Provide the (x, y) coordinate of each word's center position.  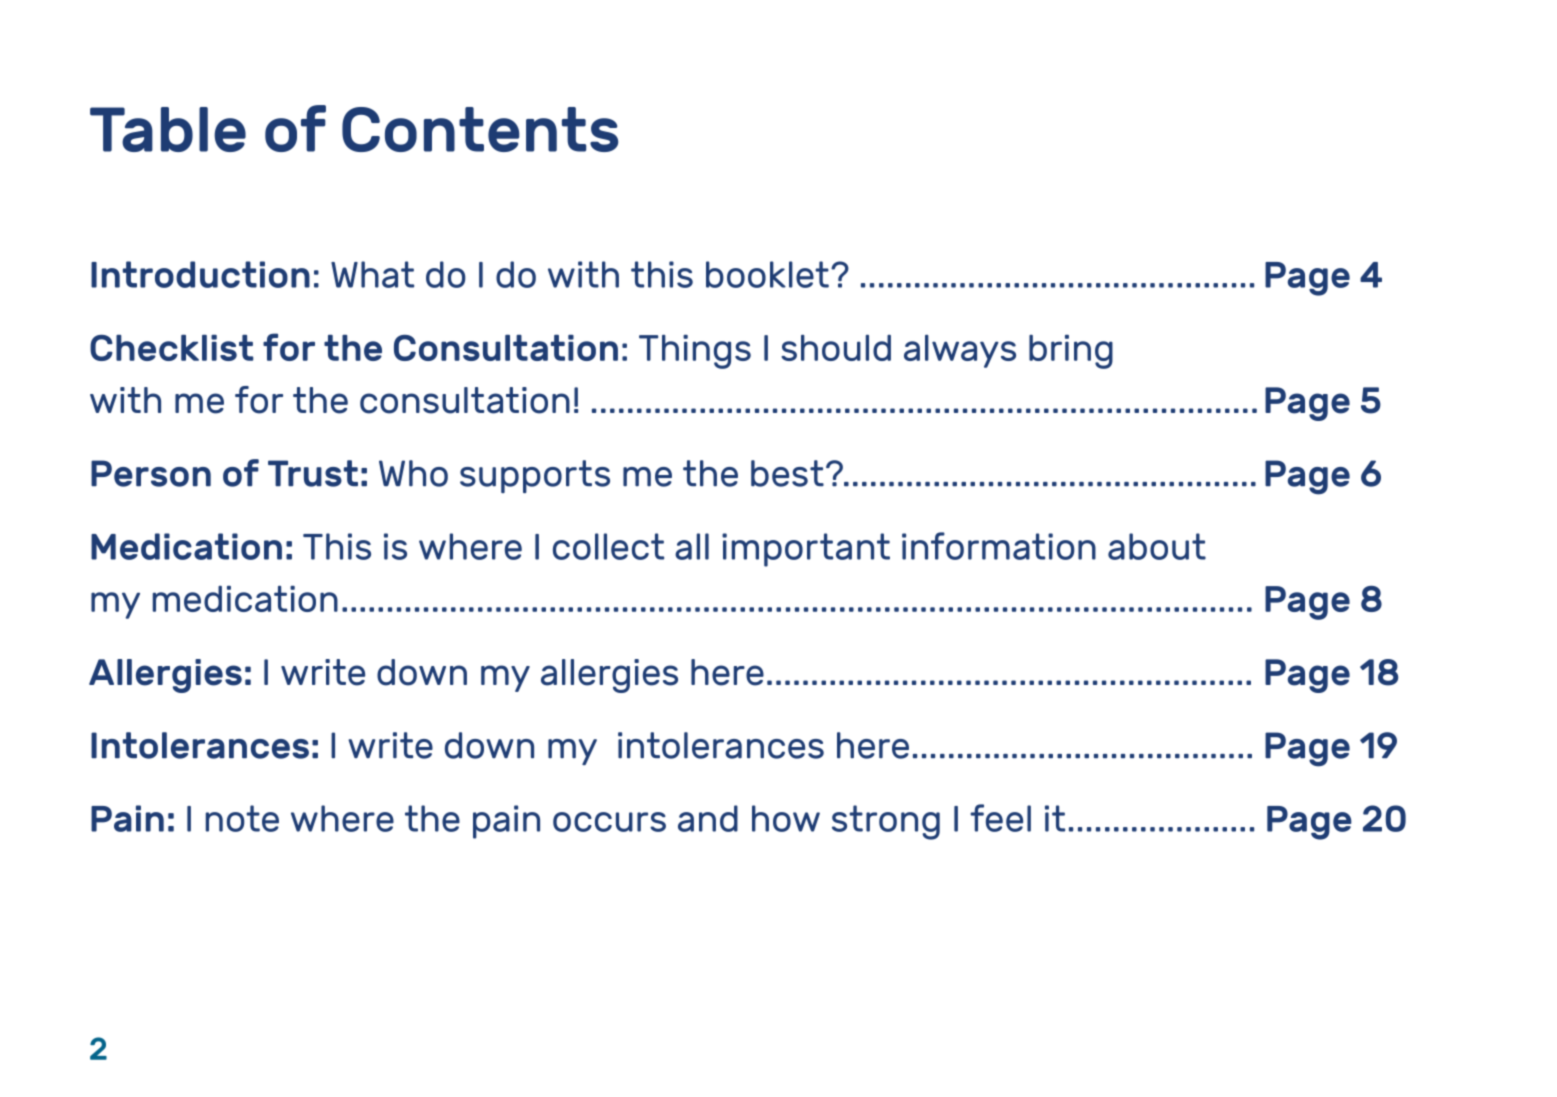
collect (608, 546)
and (708, 818)
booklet (767, 274)
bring (1071, 352)
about (1157, 546)
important (806, 550)
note (242, 818)
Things (695, 352)
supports (535, 476)
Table (168, 129)
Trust (313, 473)
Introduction (200, 274)
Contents (480, 129)
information (999, 546)
